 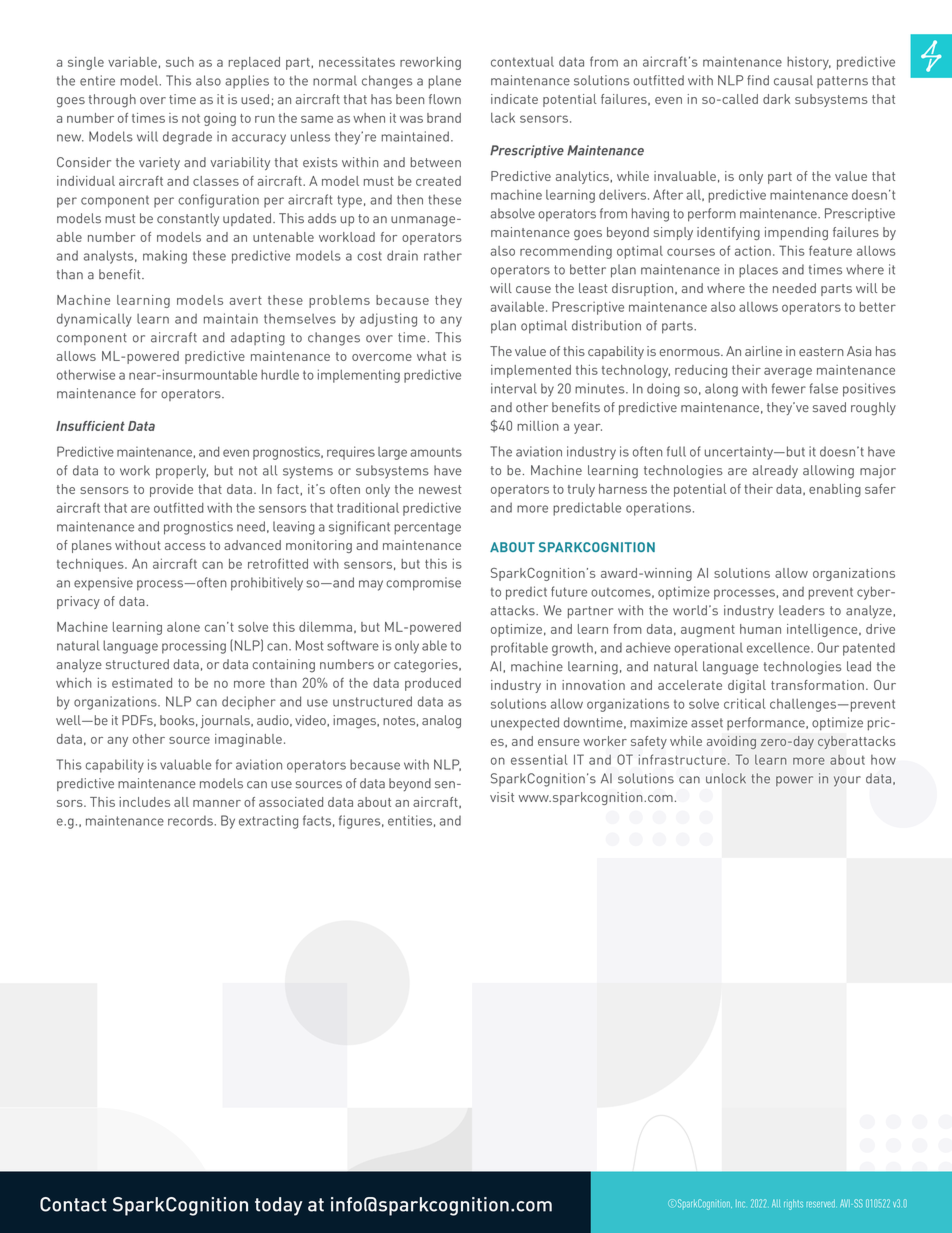 What do you see at coordinates (182, 472) in the screenshot?
I see `properly` at bounding box center [182, 472].
